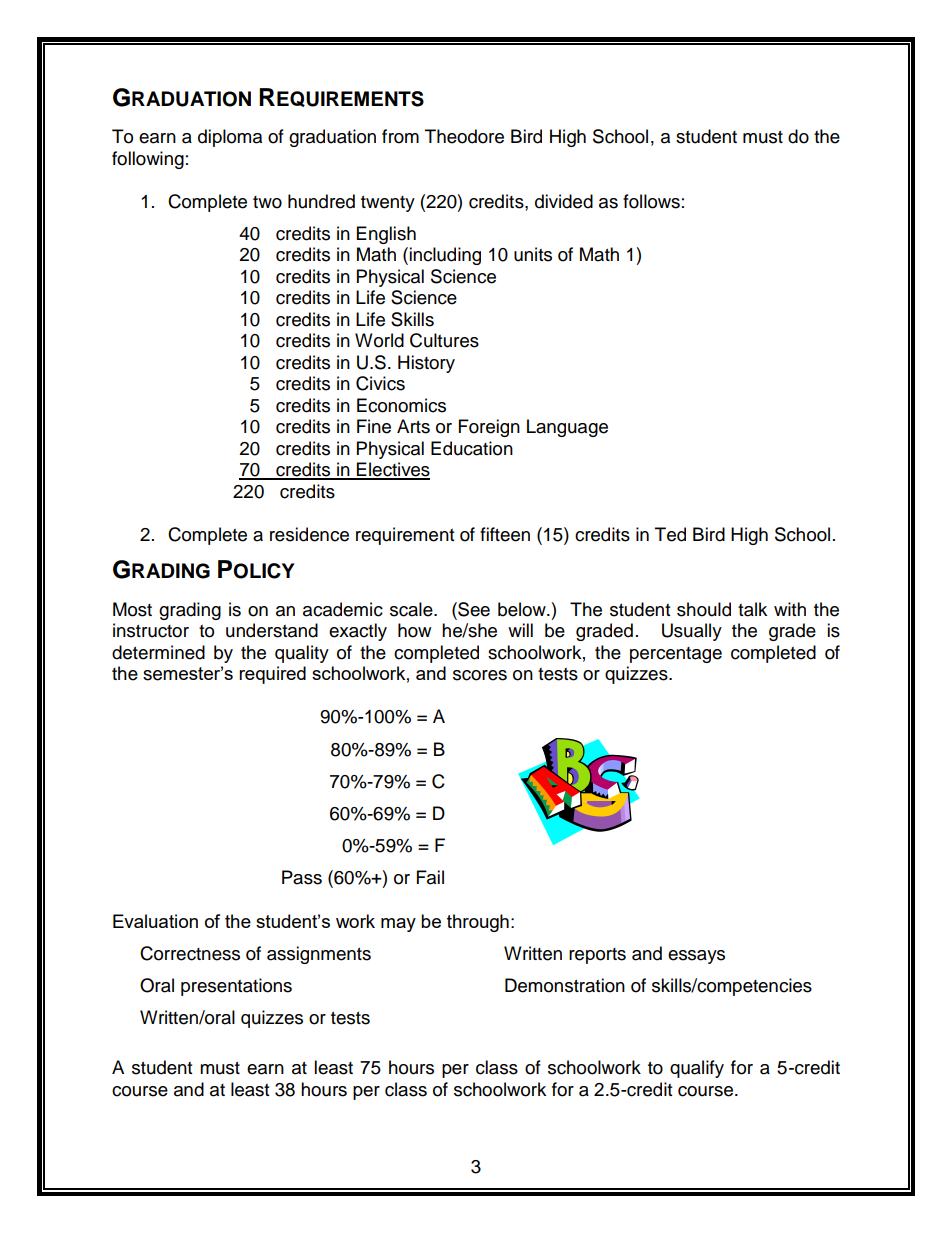 This screenshot has width=952, height=1233. Describe the element at coordinates (464, 136) in the screenshot. I see `Theodore` at that location.
